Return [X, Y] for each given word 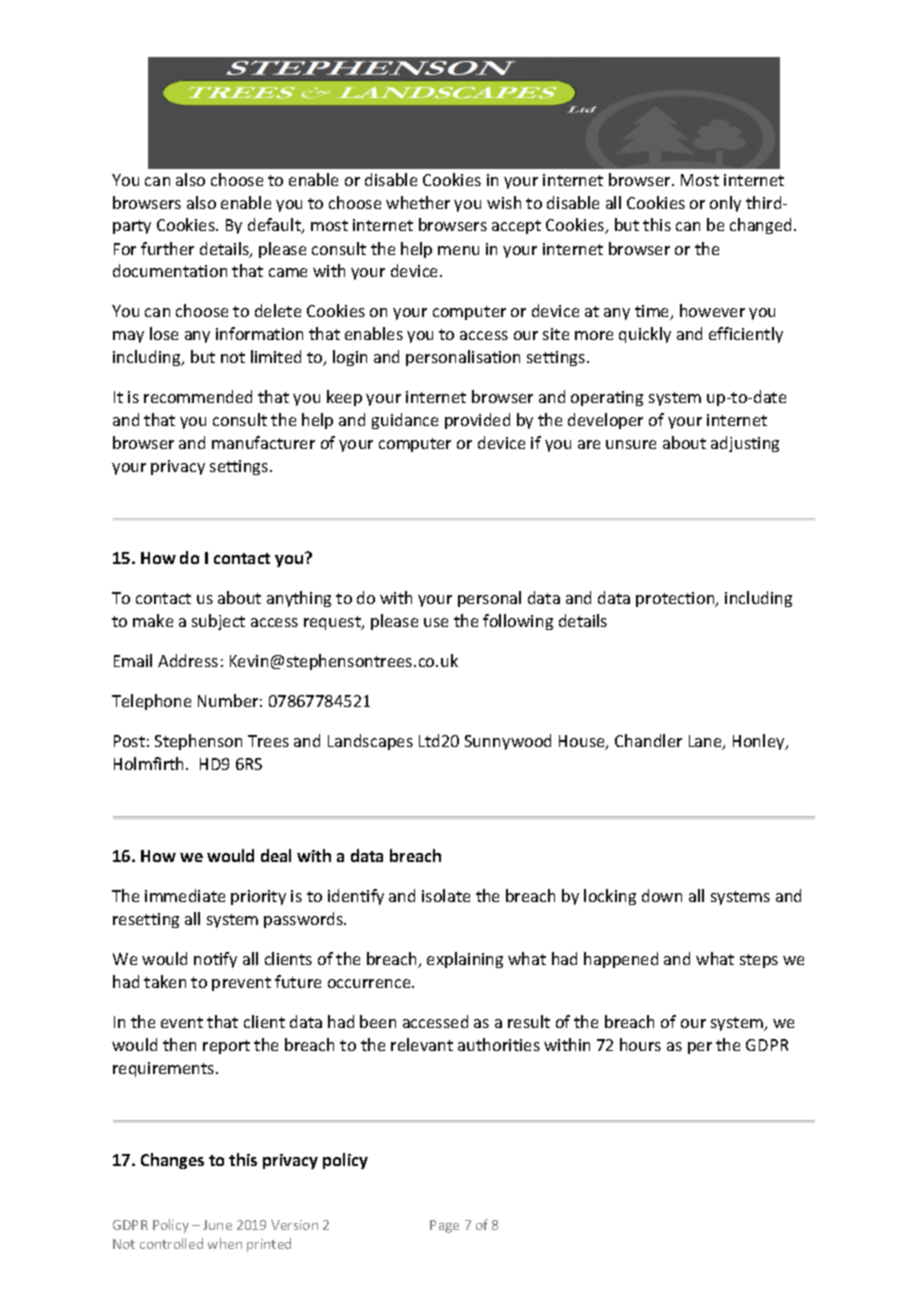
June [217, 1225]
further [167, 248]
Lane [706, 742]
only [725, 204]
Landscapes [370, 742]
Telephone [151, 702]
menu [458, 250]
